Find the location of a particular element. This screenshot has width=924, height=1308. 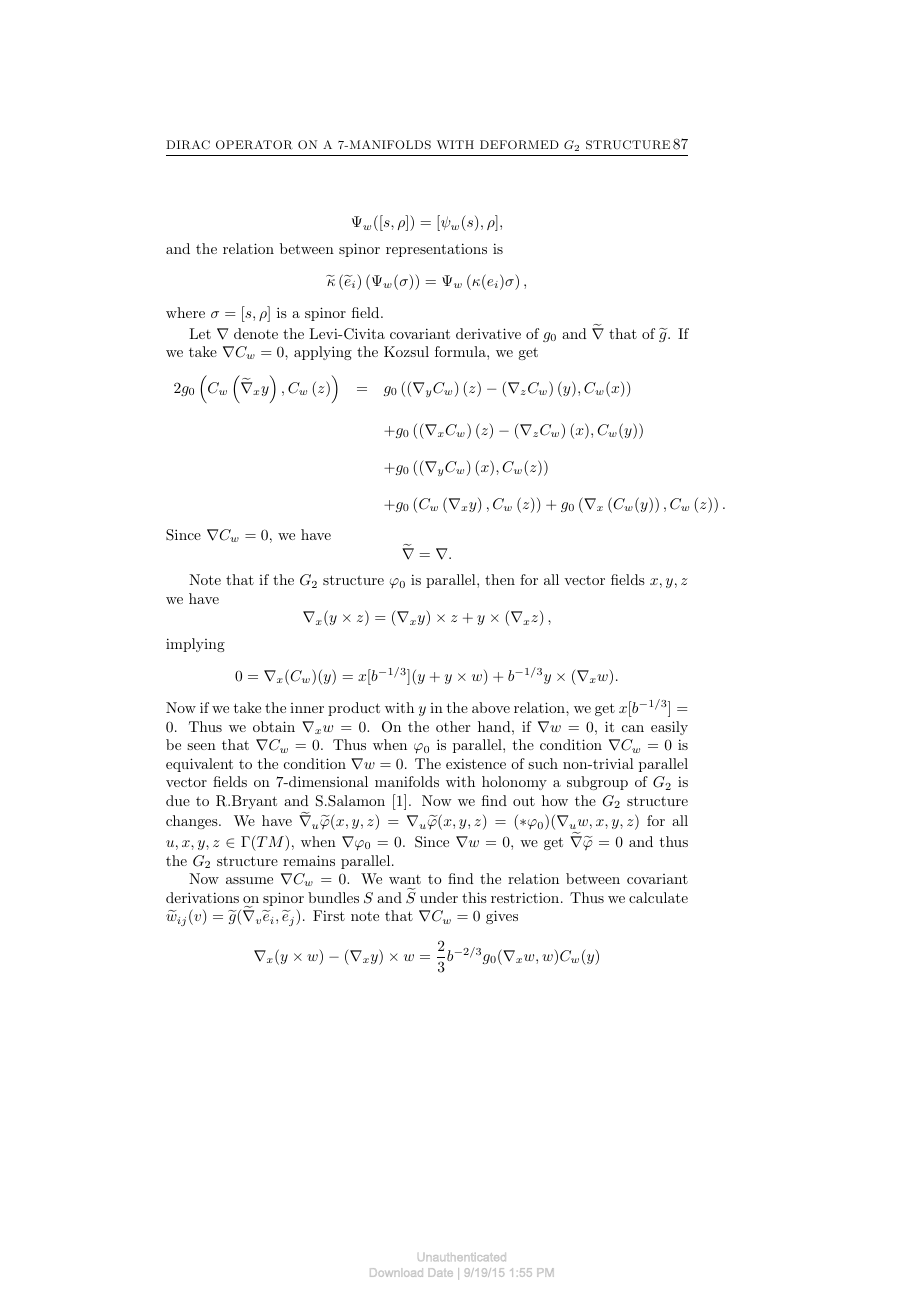

representations is located at coordinates (436, 250).
